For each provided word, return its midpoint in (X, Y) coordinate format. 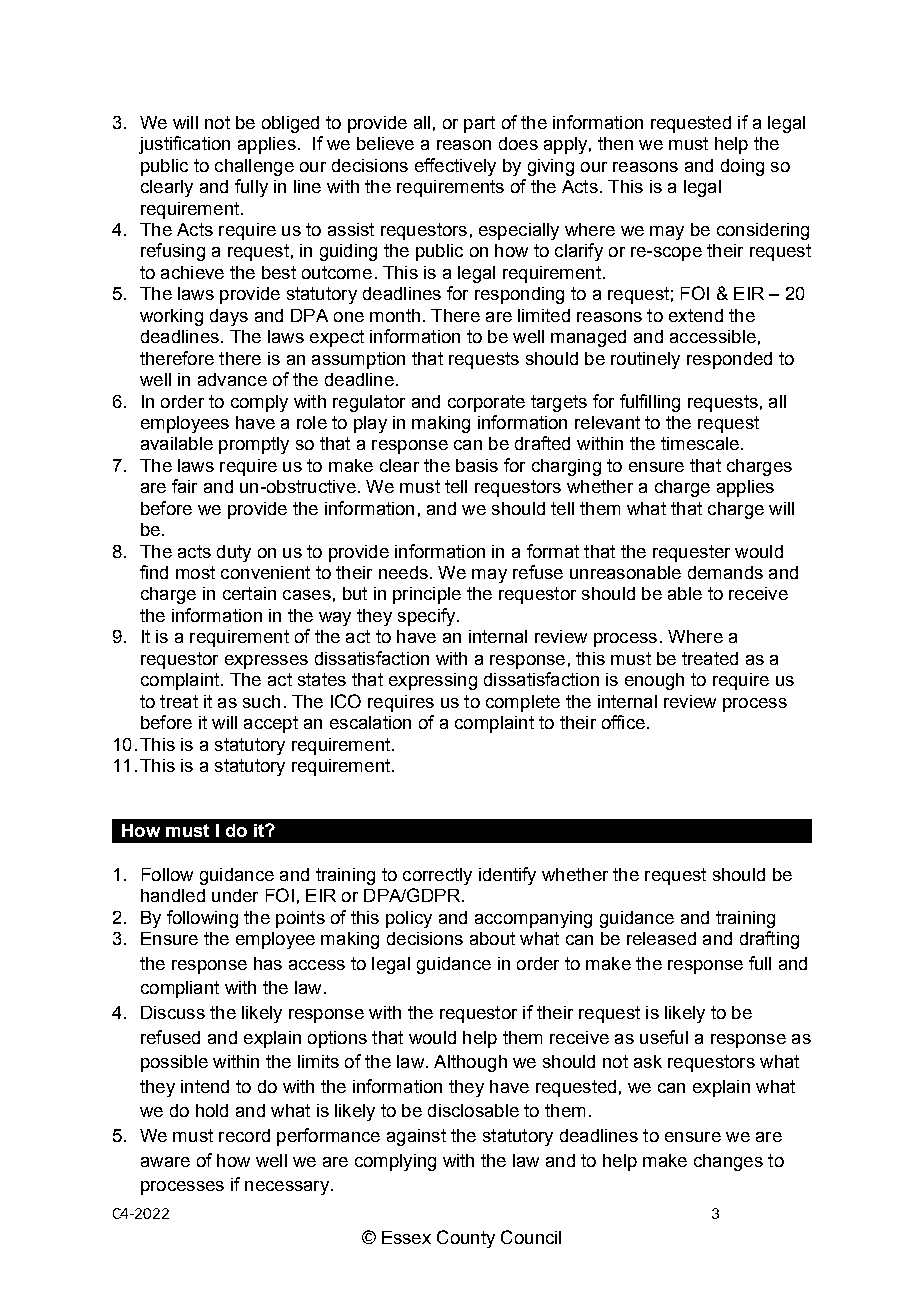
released (661, 938)
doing (742, 167)
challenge (254, 167)
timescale (700, 443)
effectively (455, 167)
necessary (287, 1188)
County (466, 1239)
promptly (254, 445)
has (268, 963)
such (261, 701)
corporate (486, 403)
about (492, 938)
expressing (433, 681)
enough (654, 681)
